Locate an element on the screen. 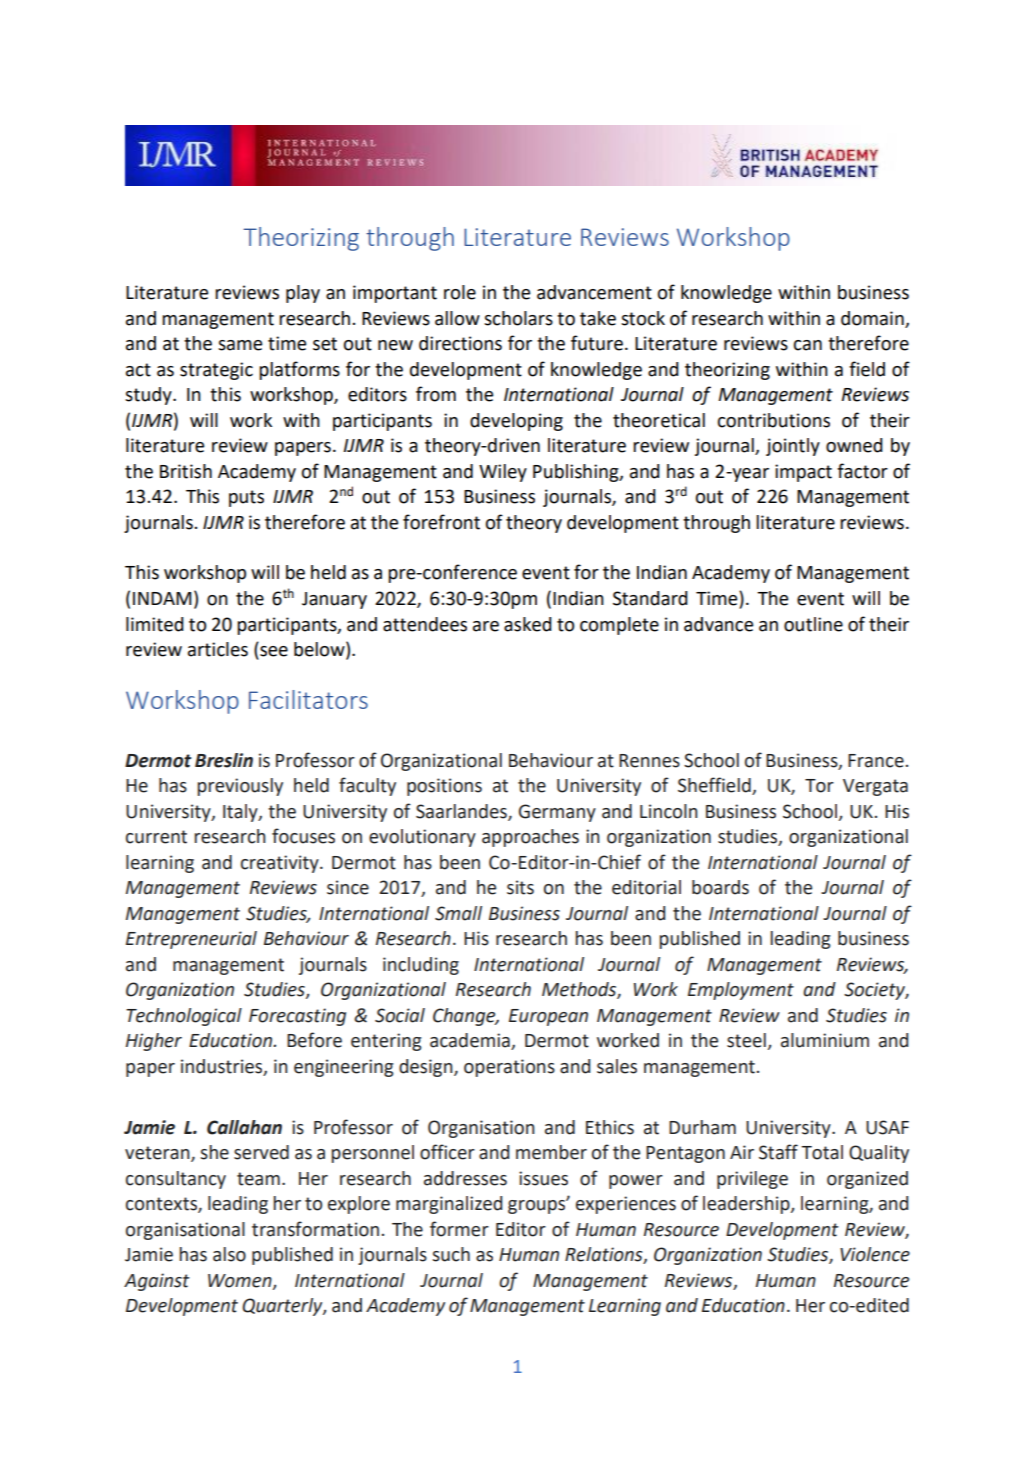 This screenshot has width=1035, height=1465. asked is located at coordinates (528, 624).
